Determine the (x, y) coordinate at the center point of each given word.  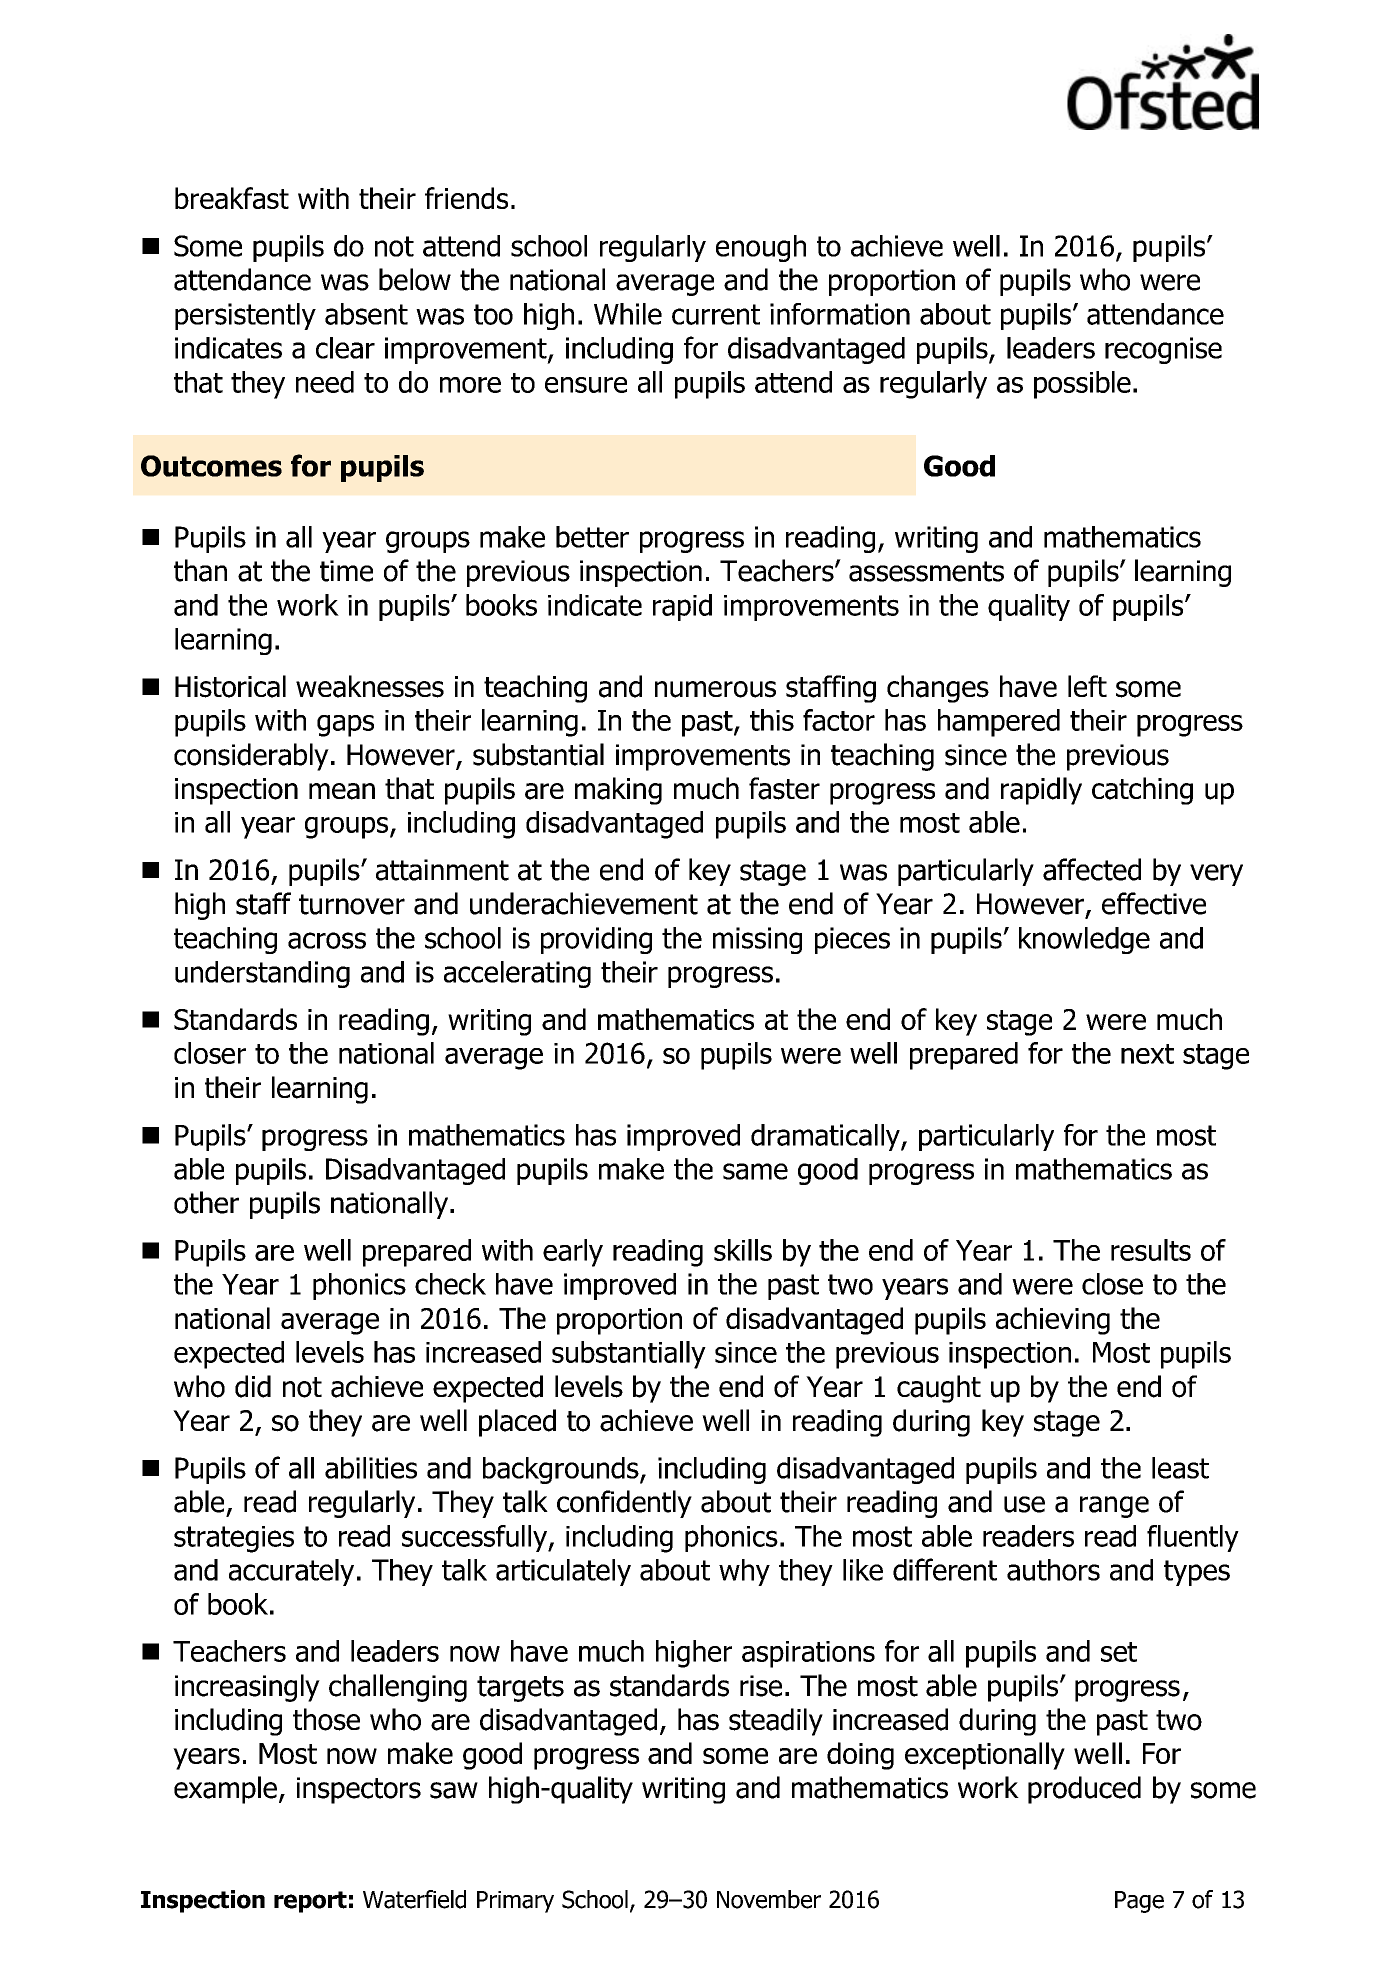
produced (1084, 1790)
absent (366, 314)
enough (761, 248)
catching (1142, 791)
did (253, 1386)
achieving (1053, 1321)
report (310, 1902)
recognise (1163, 350)
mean (342, 791)
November (769, 1899)
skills (743, 1250)
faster (784, 788)
